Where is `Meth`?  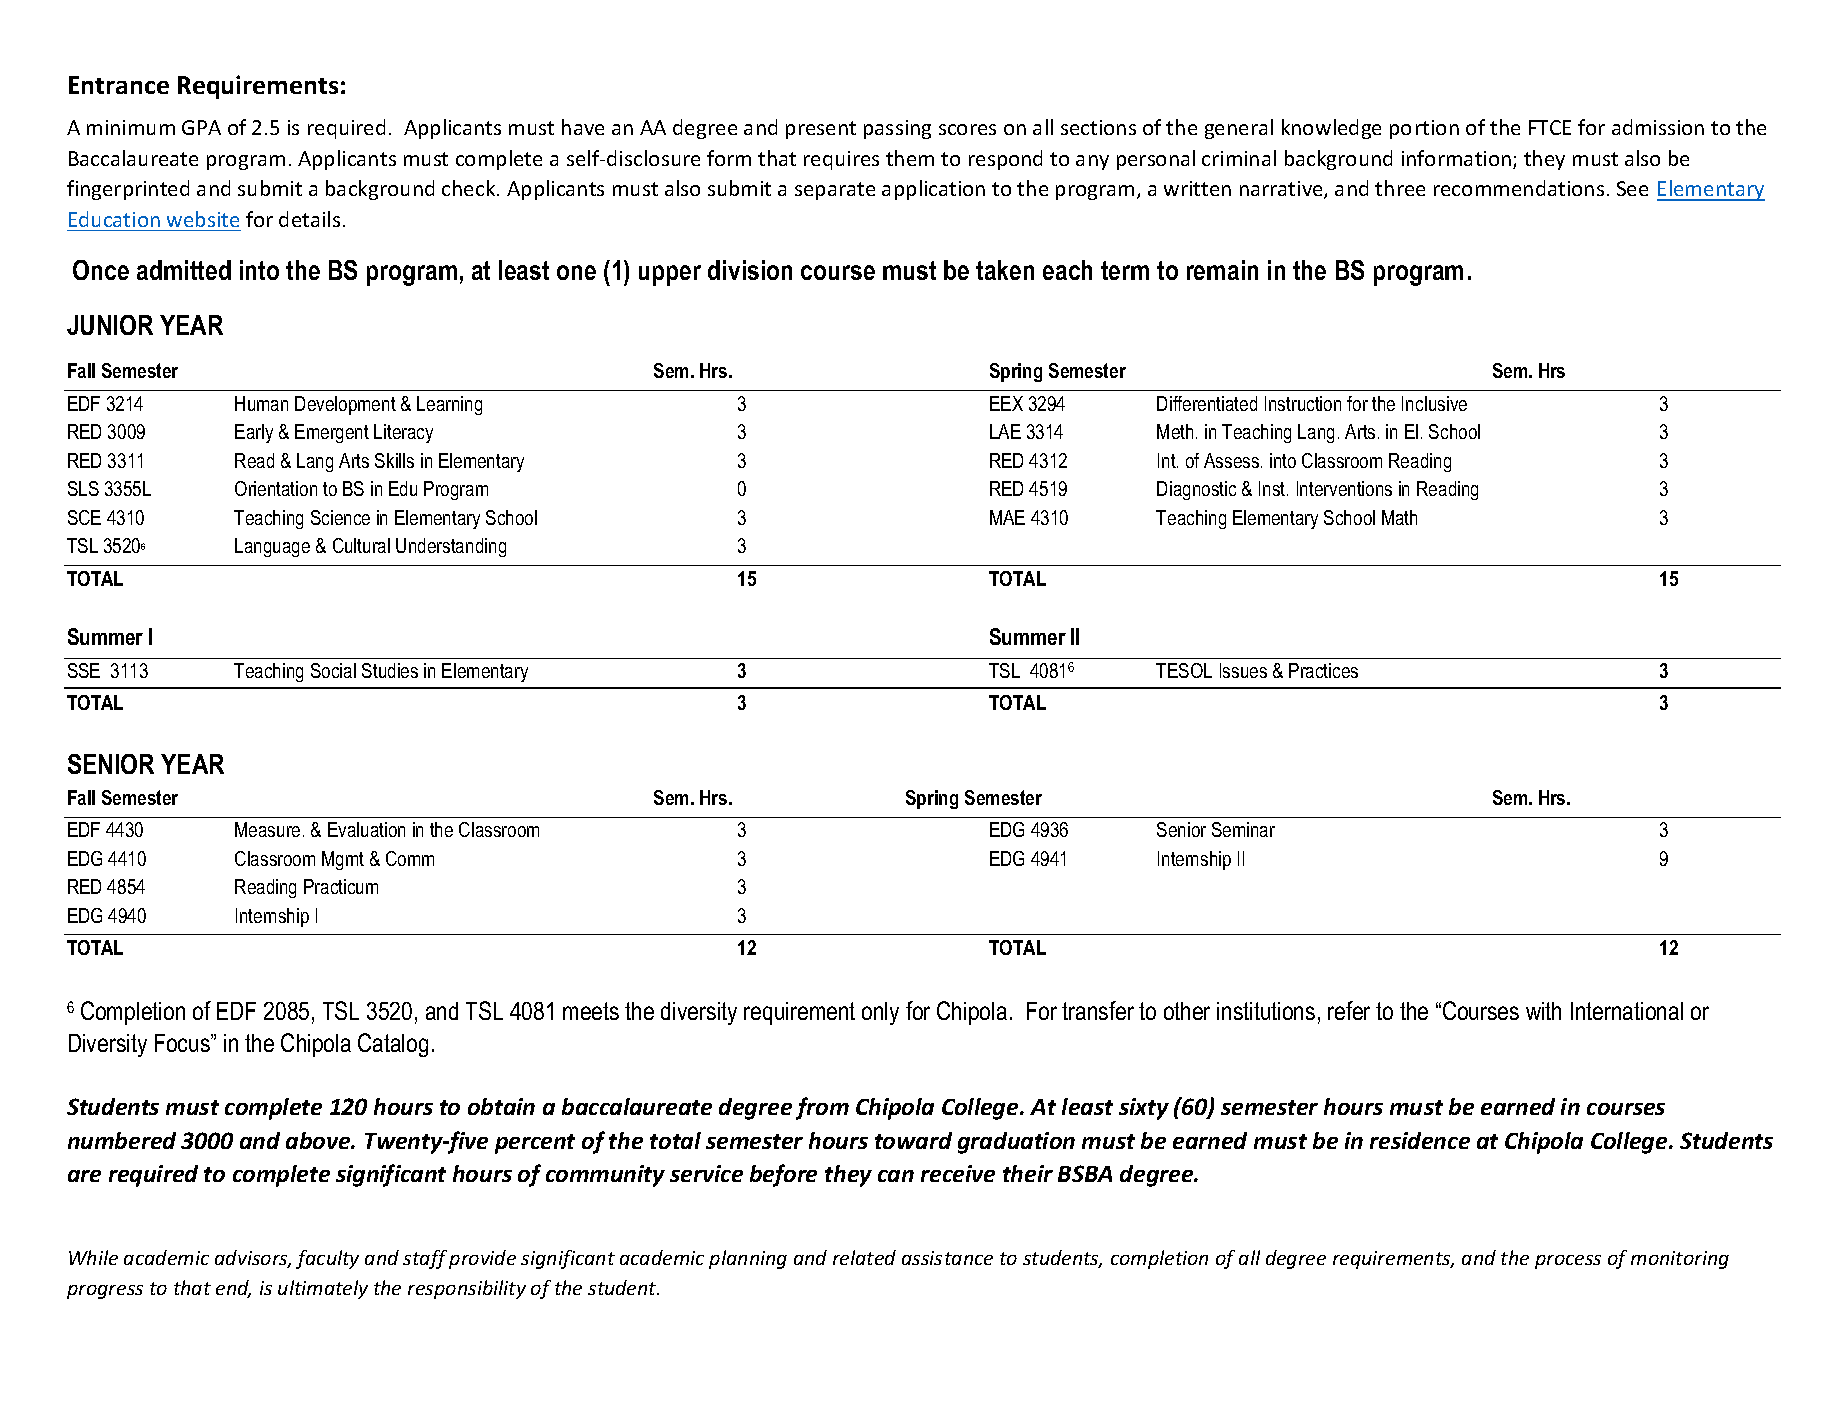 Meth is located at coordinates (1175, 431).
